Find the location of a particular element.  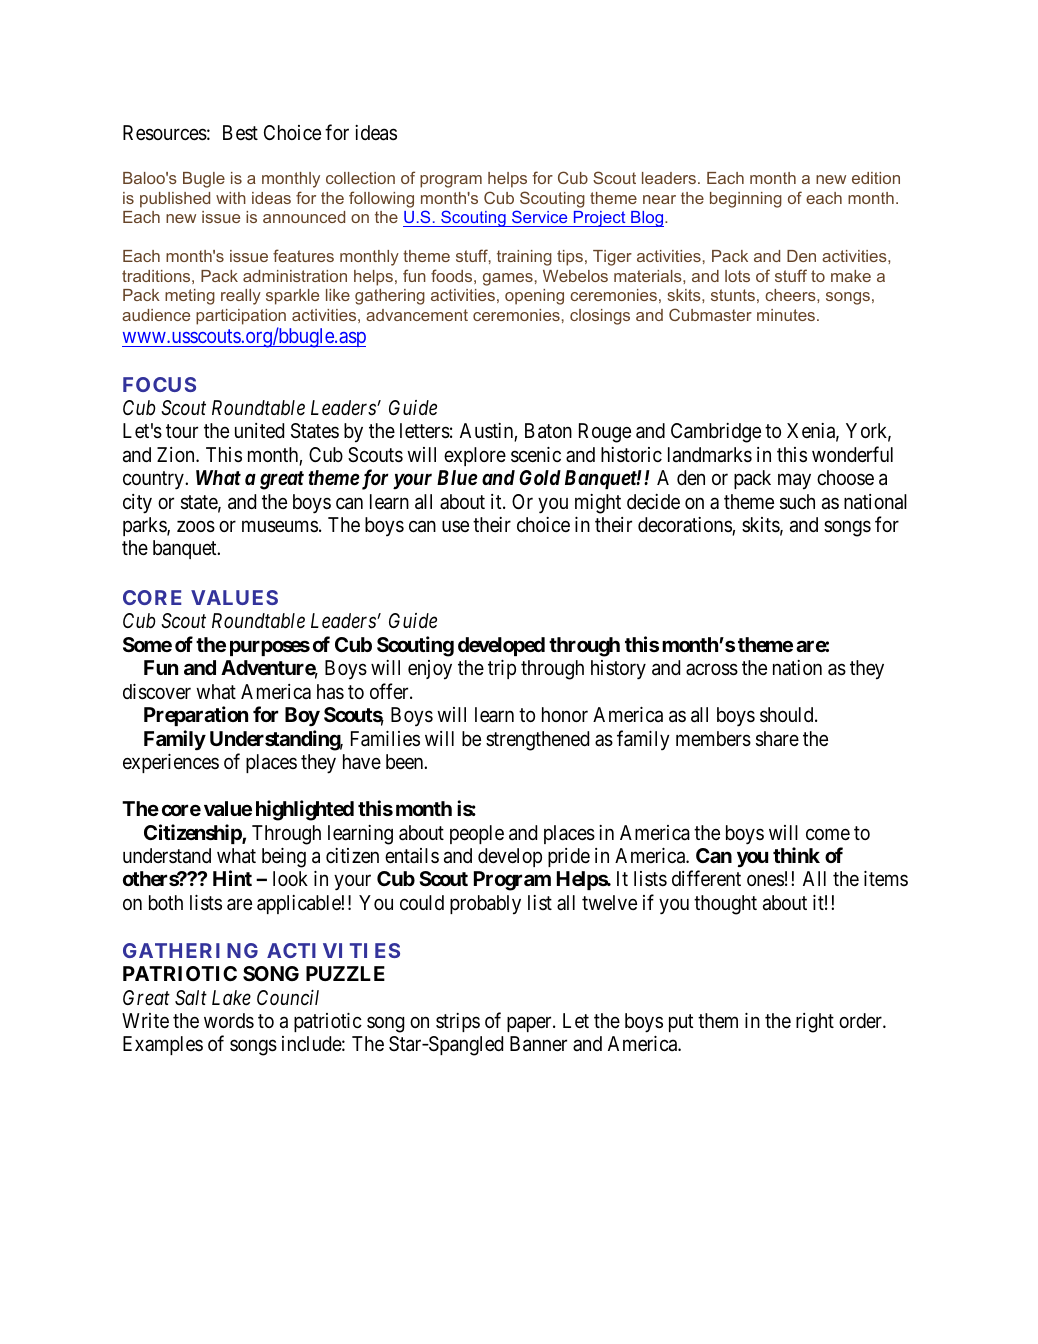

zoos is located at coordinates (196, 527).
